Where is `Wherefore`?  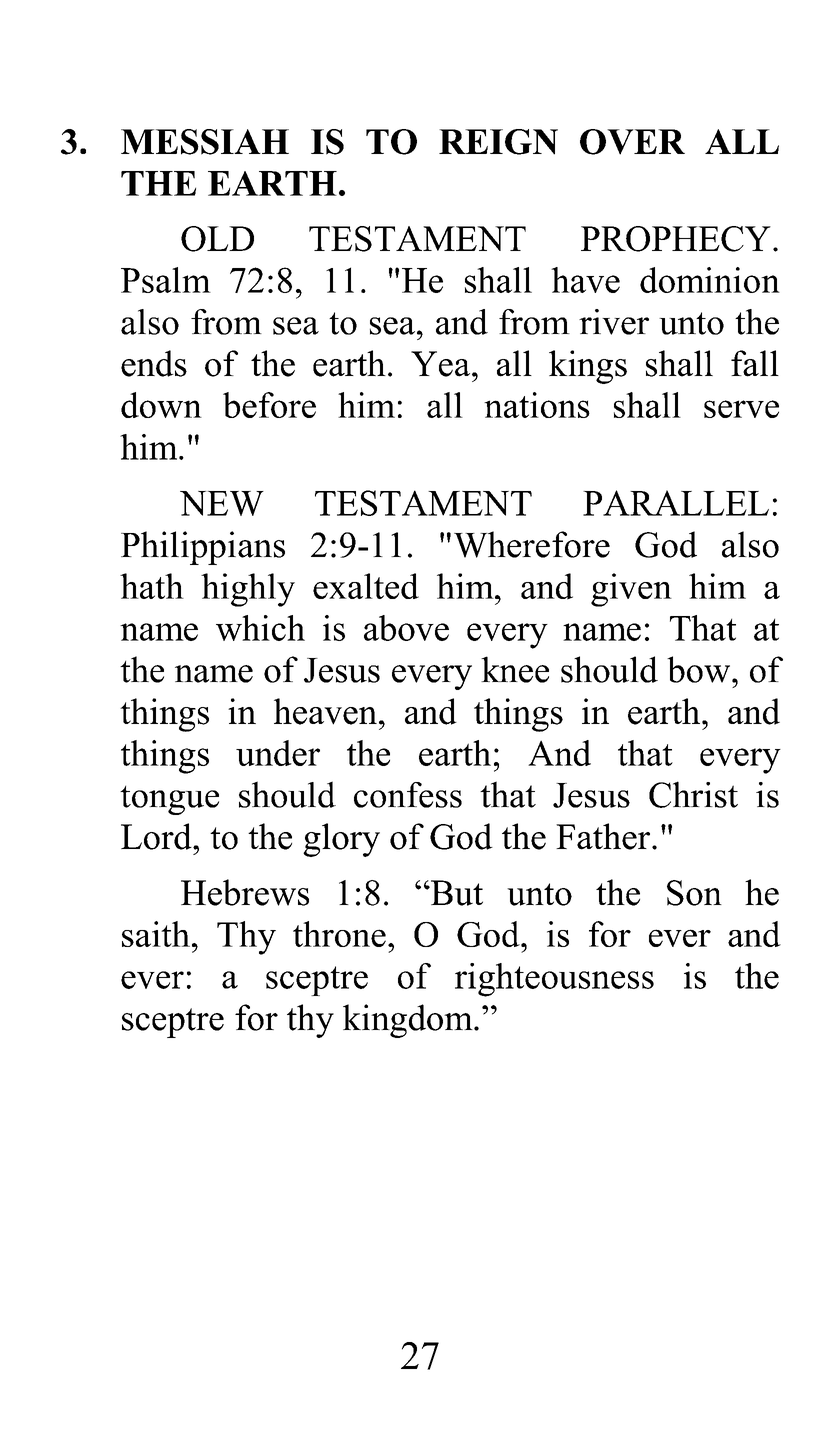
Wherefore is located at coordinates (532, 544).
